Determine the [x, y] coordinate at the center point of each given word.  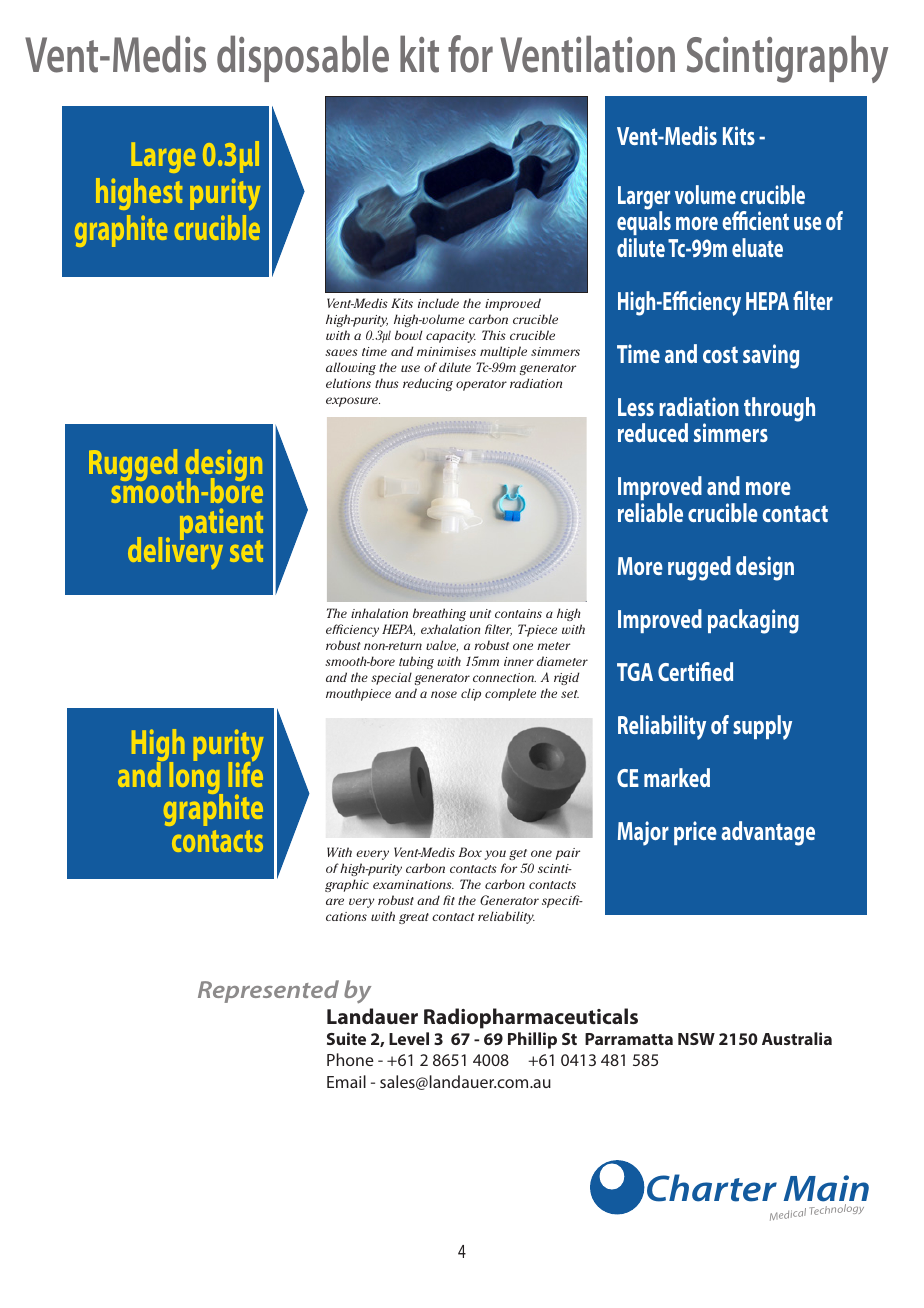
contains [518, 613]
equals [644, 222]
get [518, 854]
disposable [303, 58]
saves [341, 352]
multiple [503, 352]
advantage [768, 833]
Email [346, 1081]
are [335, 901]
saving [771, 356]
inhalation [379, 613]
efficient [755, 220]
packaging [753, 621]
